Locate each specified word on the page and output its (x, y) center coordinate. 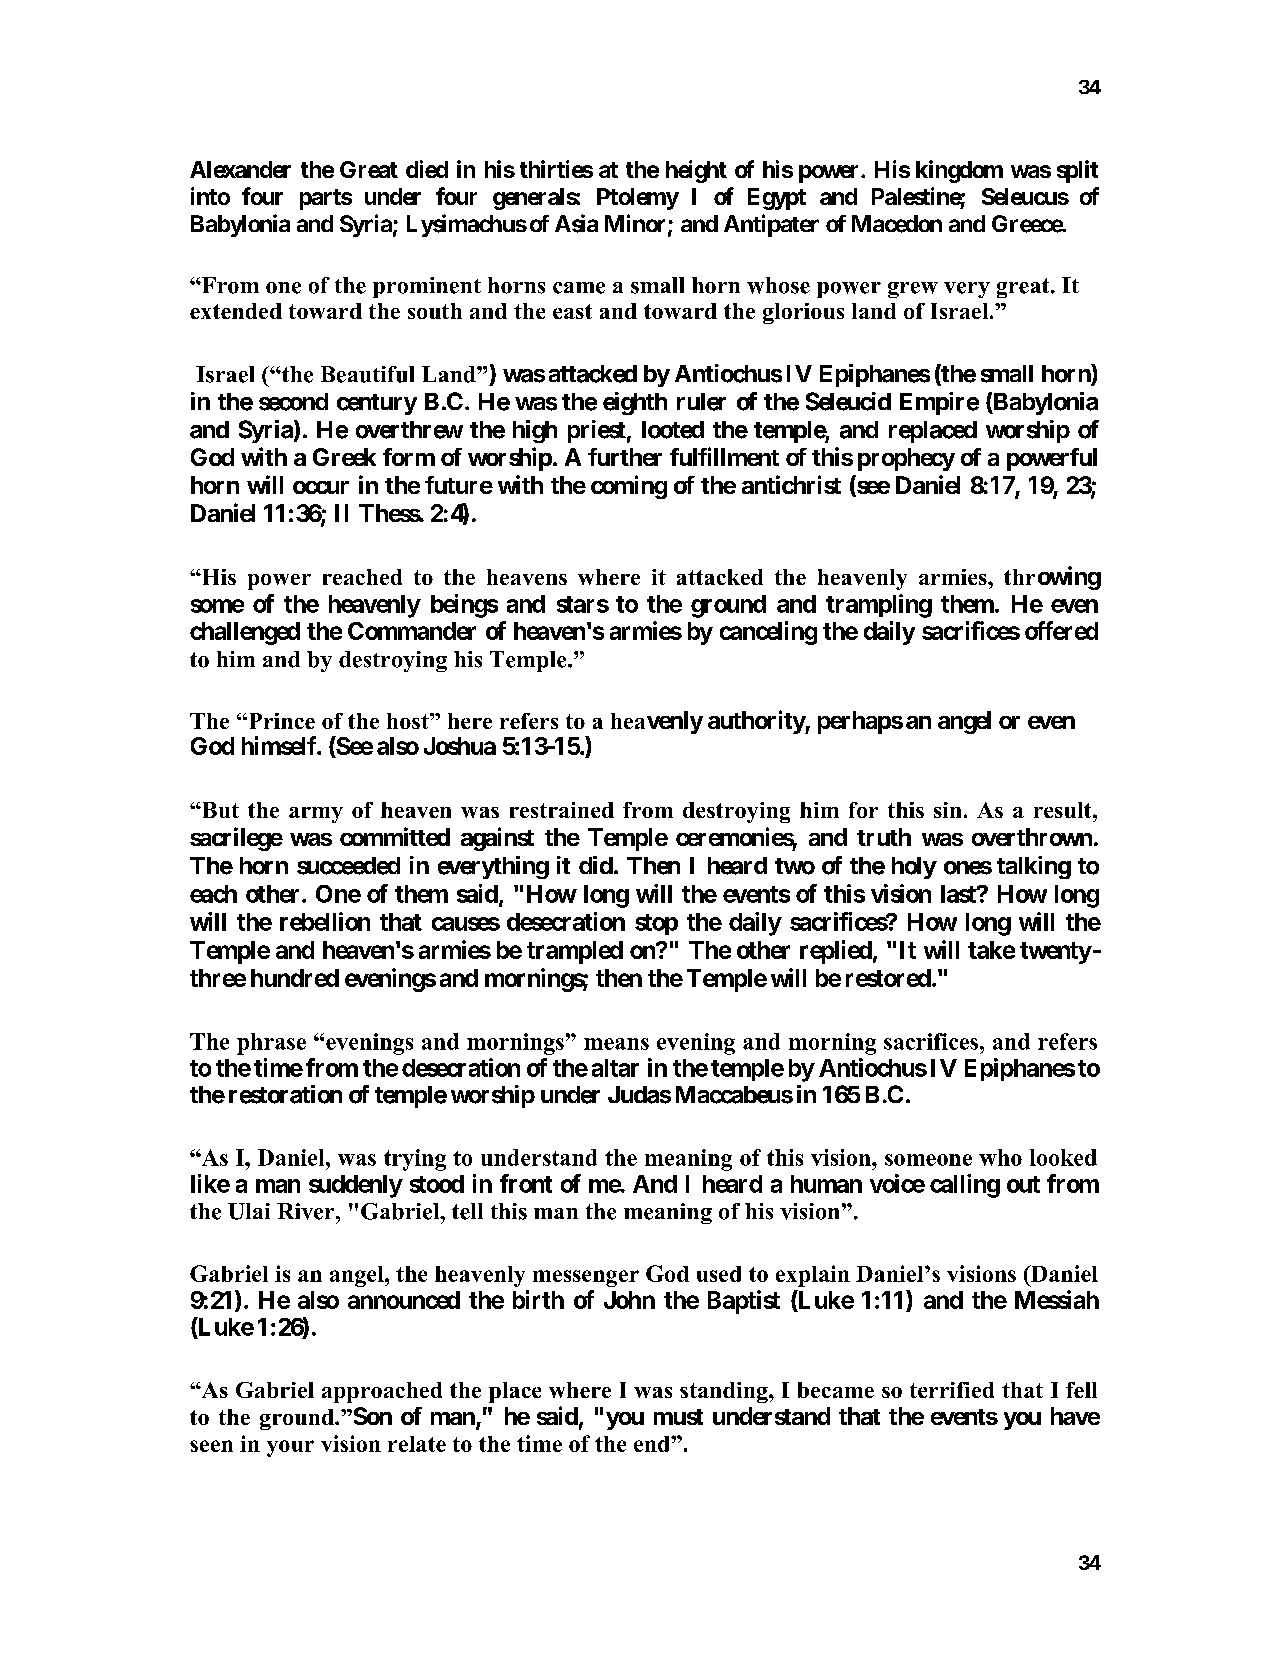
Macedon (897, 224)
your (290, 1448)
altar (615, 1068)
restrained (562, 810)
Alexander (240, 169)
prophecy (906, 459)
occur (321, 487)
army (316, 815)
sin (947, 810)
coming (629, 487)
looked (1063, 1157)
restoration (285, 1094)
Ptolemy (638, 199)
